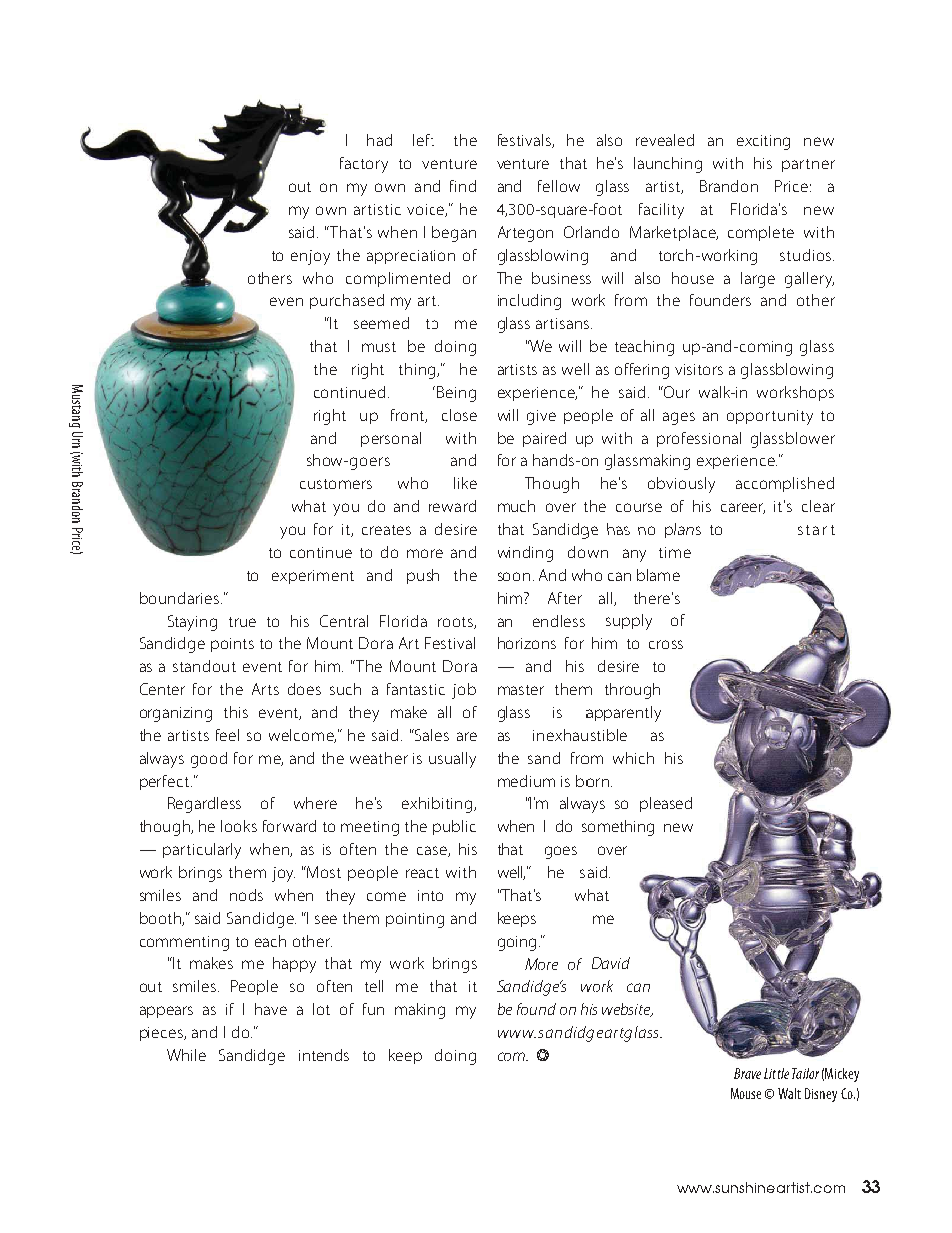 This screenshot has height=1233, width=952. I want to click on this, so click(236, 712).
